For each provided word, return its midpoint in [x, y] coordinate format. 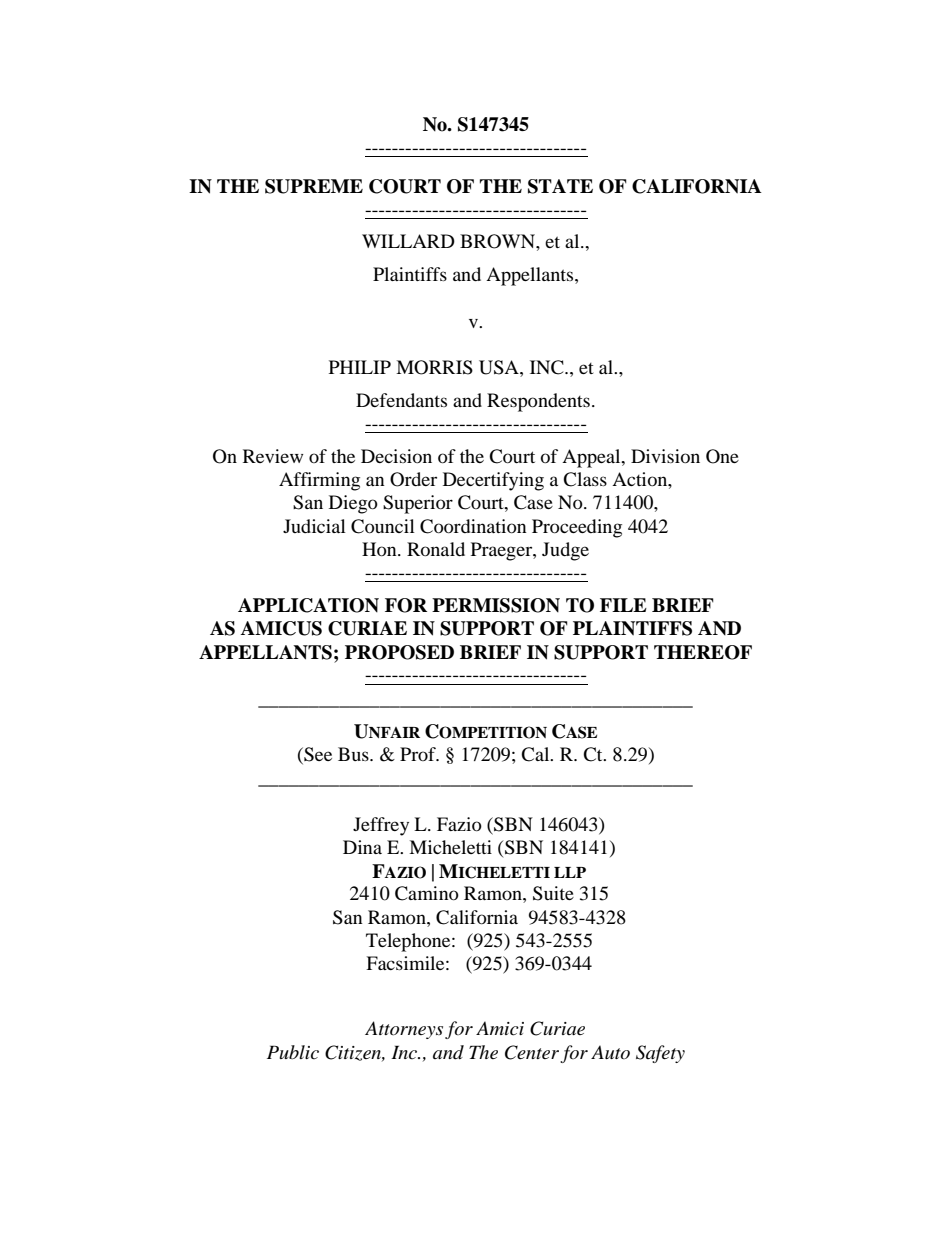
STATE [560, 186]
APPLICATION [308, 605]
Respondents [538, 402]
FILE [623, 605]
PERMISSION [496, 605]
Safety [660, 1054]
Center [532, 1052]
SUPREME [314, 186]
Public [293, 1052]
